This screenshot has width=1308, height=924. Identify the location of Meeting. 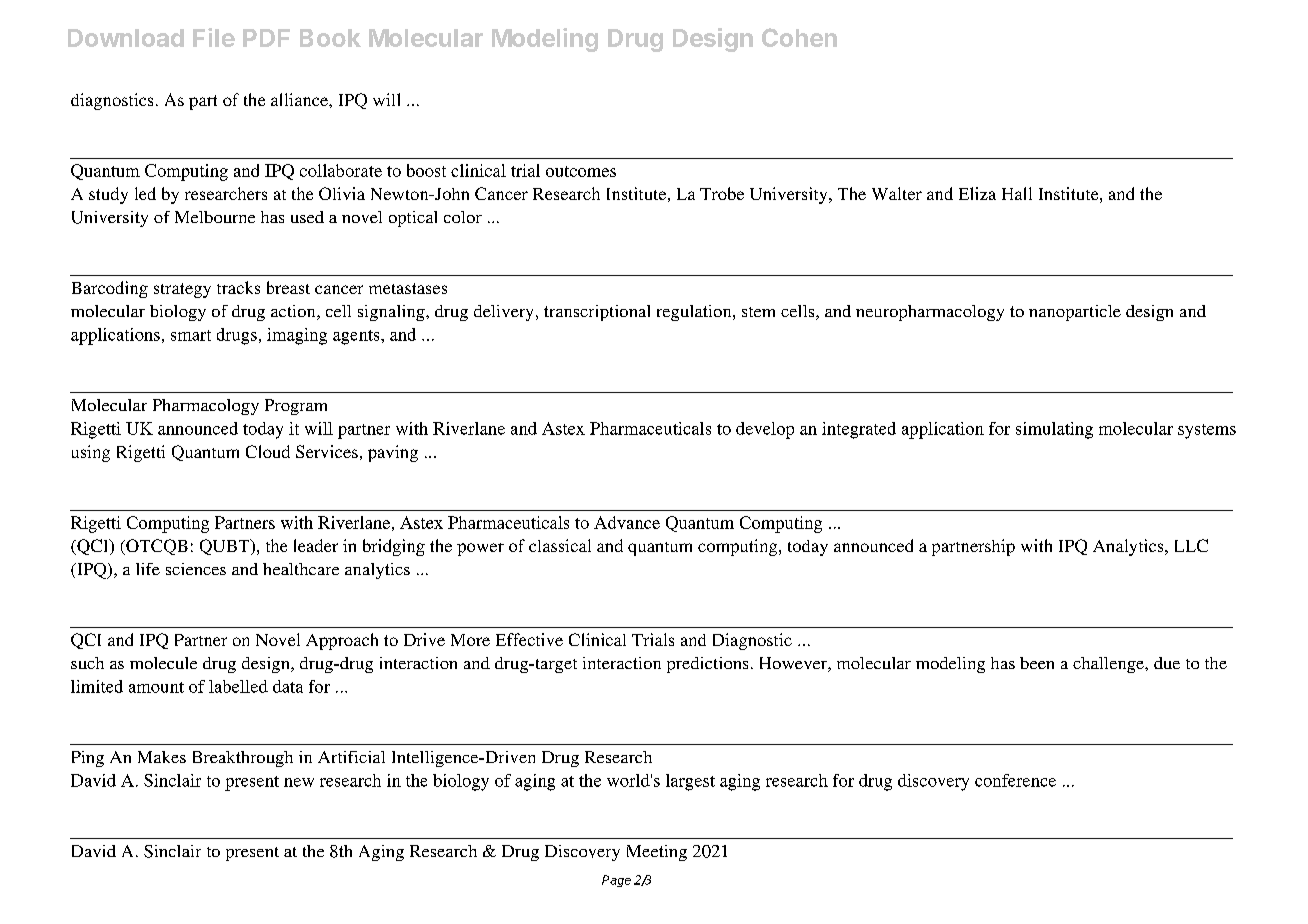
(657, 853).
